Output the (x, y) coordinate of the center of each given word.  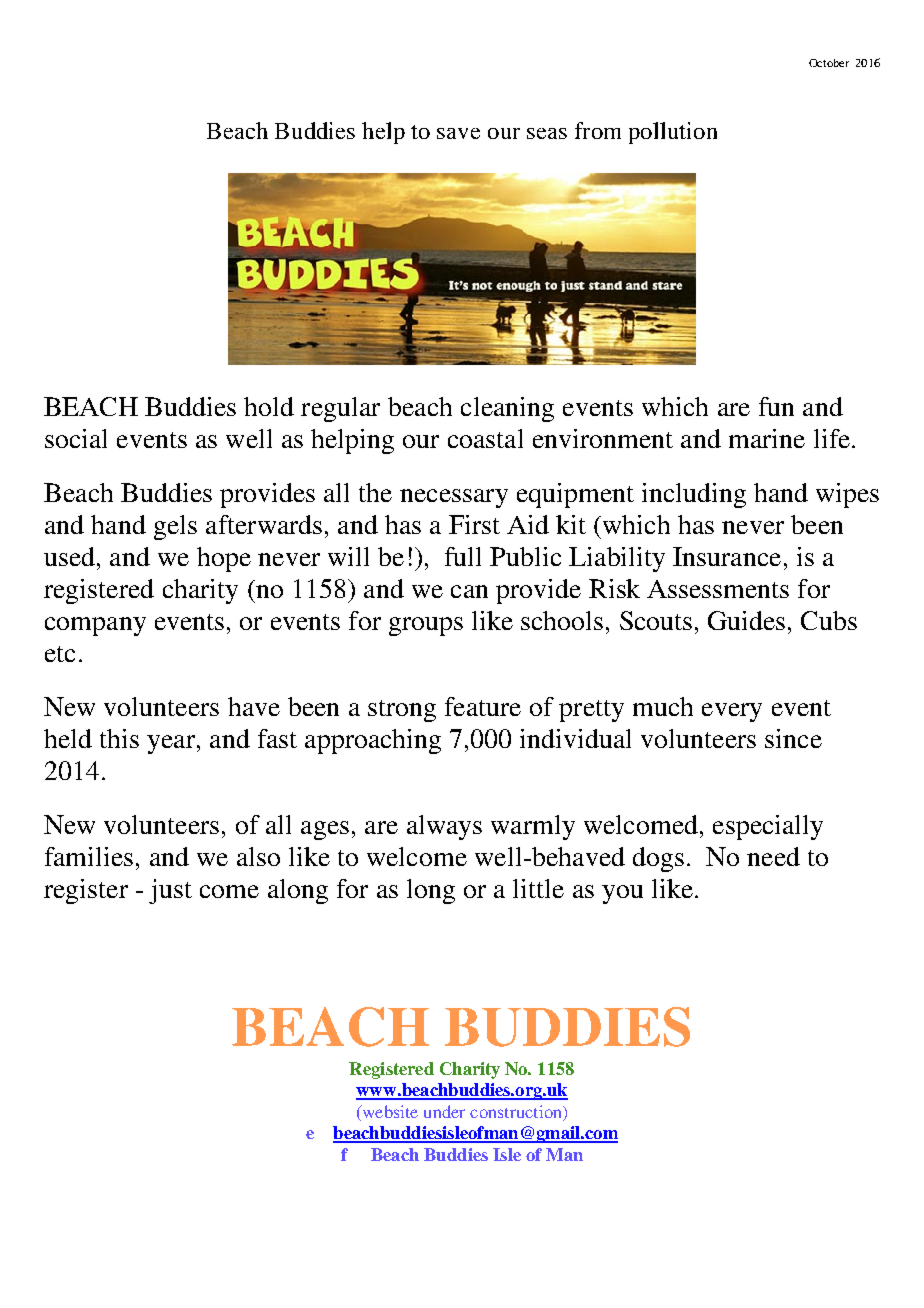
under (444, 1111)
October (829, 63)
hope (224, 559)
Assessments (718, 589)
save (458, 133)
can (469, 591)
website (389, 1111)
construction (517, 1112)
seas (547, 133)
